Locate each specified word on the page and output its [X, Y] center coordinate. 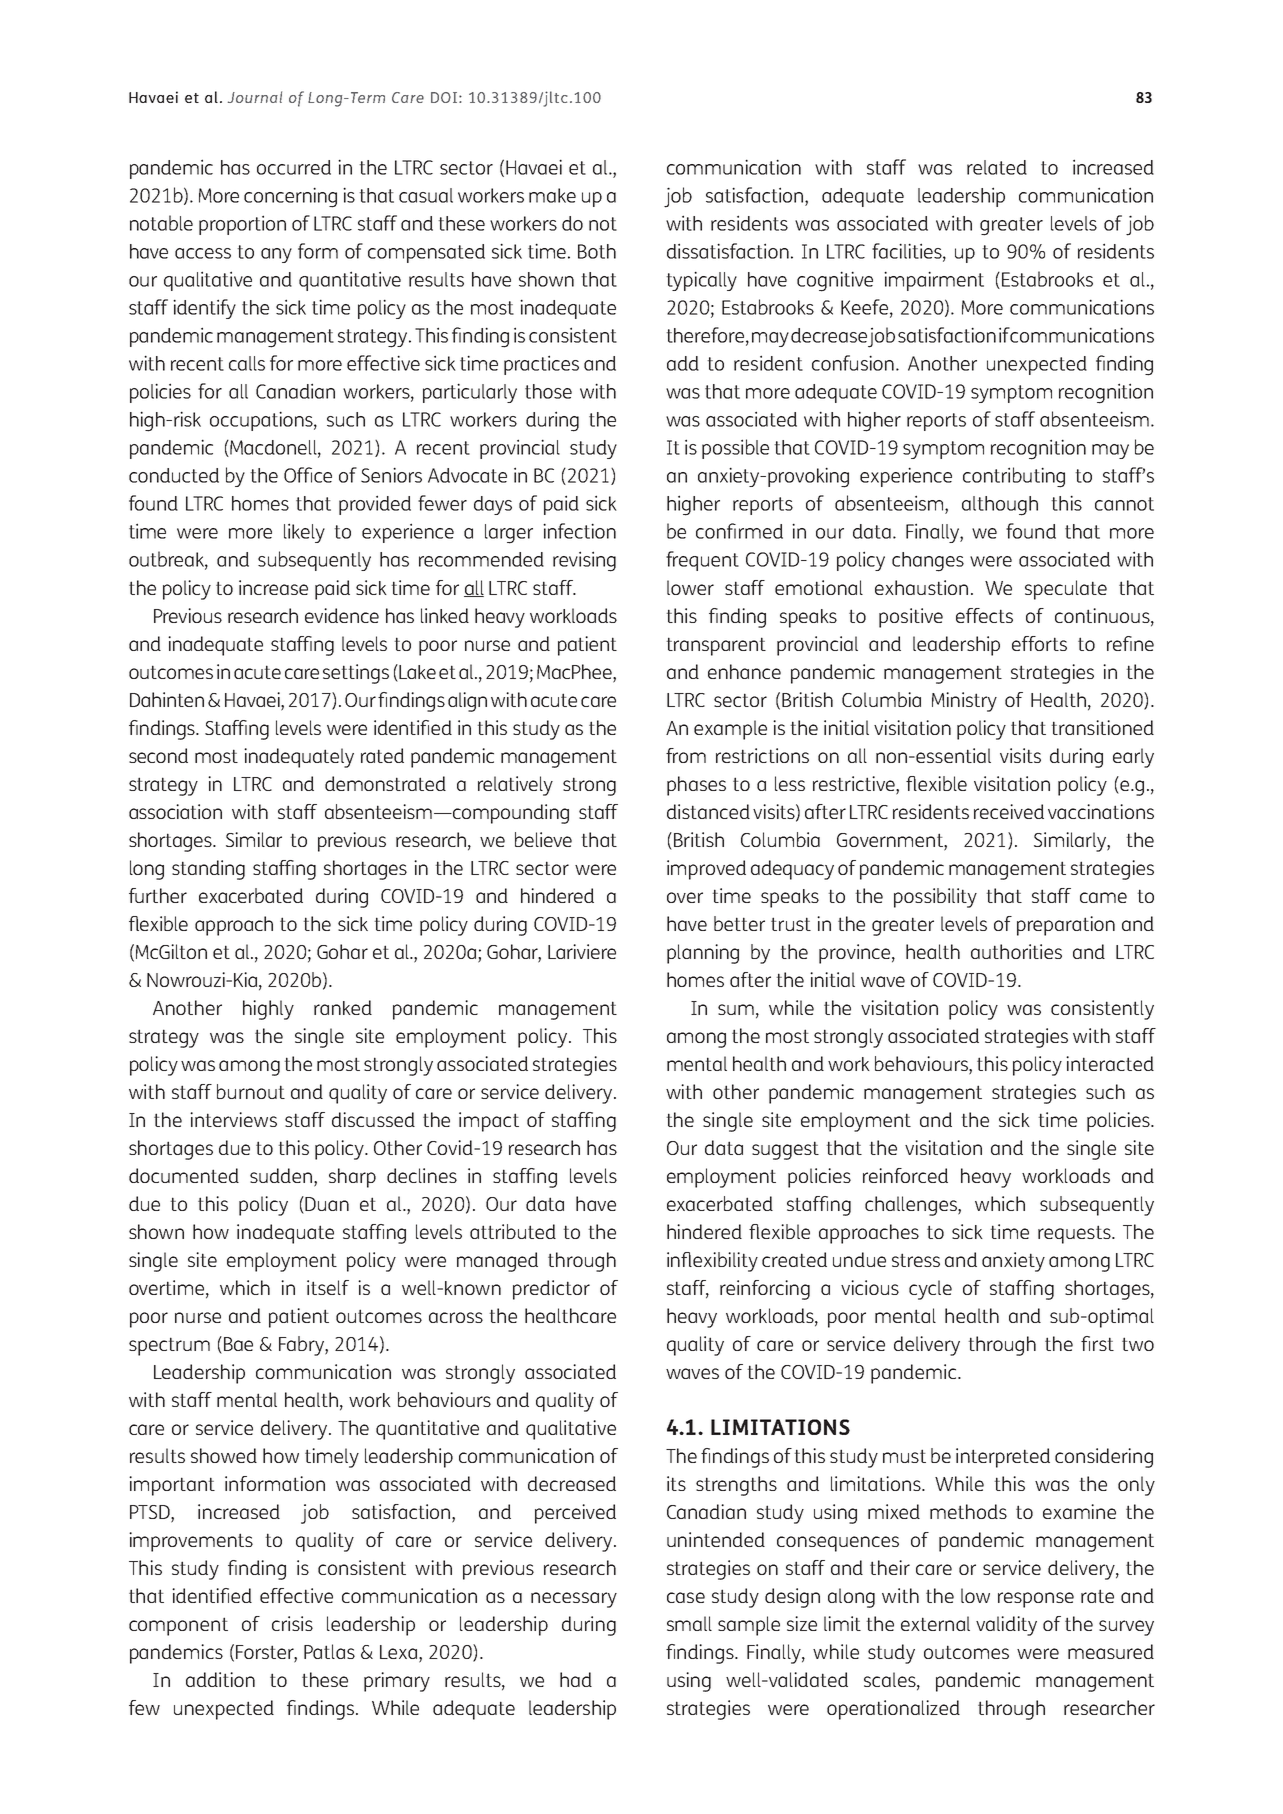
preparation [1066, 926]
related [997, 167]
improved [706, 870]
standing [208, 870]
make [552, 195]
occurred [294, 167]
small [689, 1623]
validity [1006, 1626]
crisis [292, 1623]
